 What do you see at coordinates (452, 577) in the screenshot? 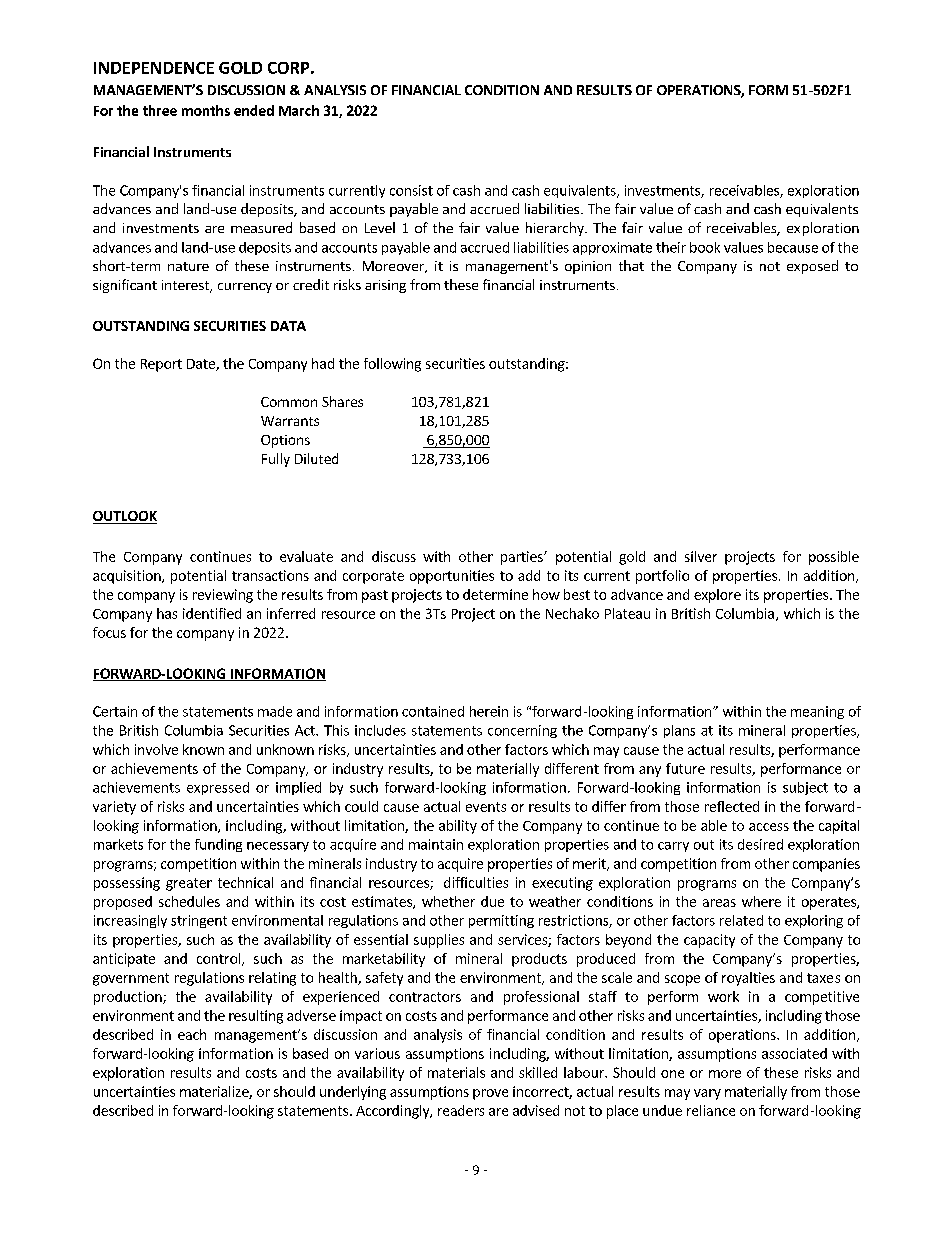
I see `opportunities` at bounding box center [452, 577].
